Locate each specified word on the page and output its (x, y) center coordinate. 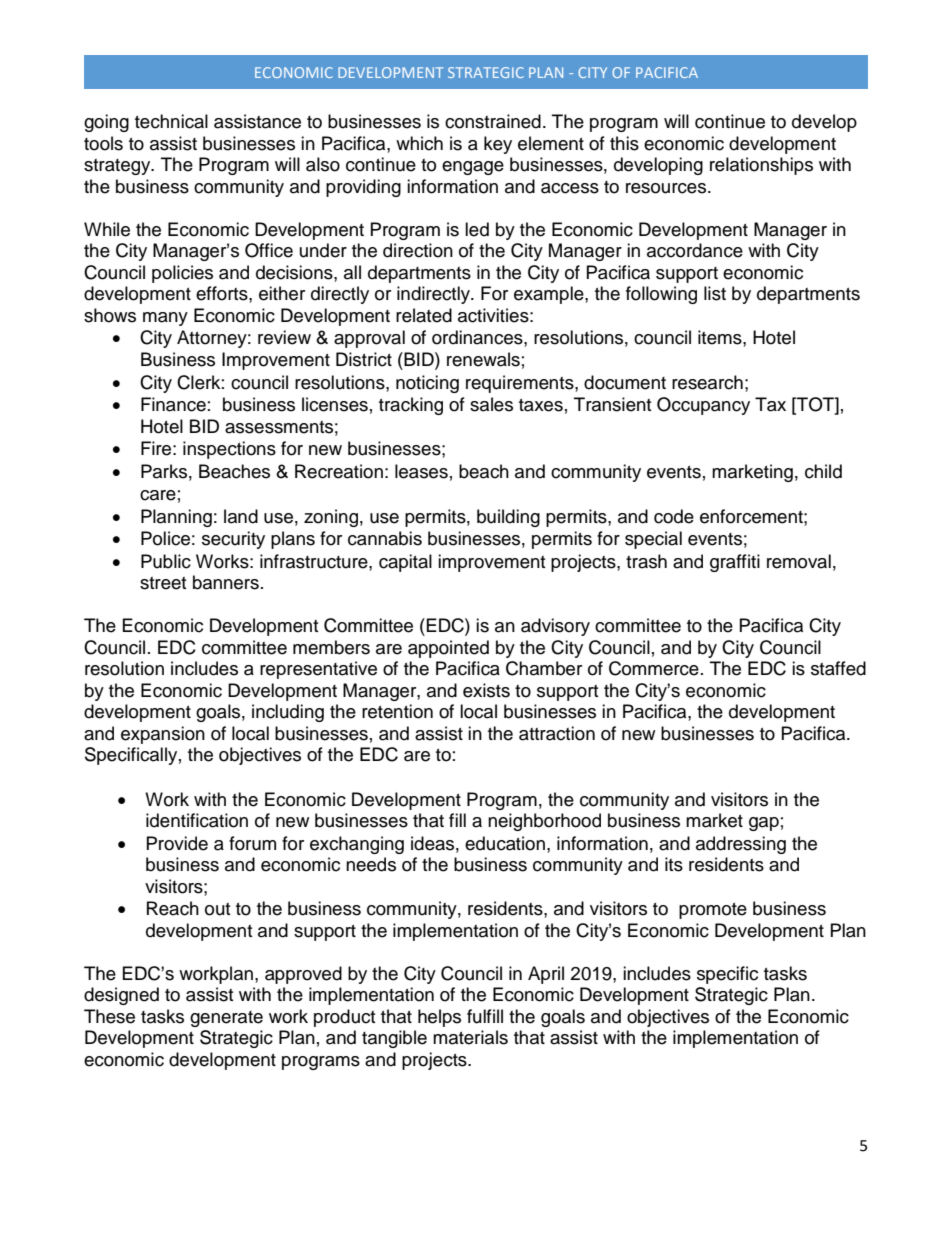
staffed (838, 668)
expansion (163, 735)
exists (486, 690)
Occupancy (703, 406)
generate (226, 1019)
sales (491, 404)
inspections (229, 450)
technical (171, 121)
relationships (761, 166)
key (498, 145)
